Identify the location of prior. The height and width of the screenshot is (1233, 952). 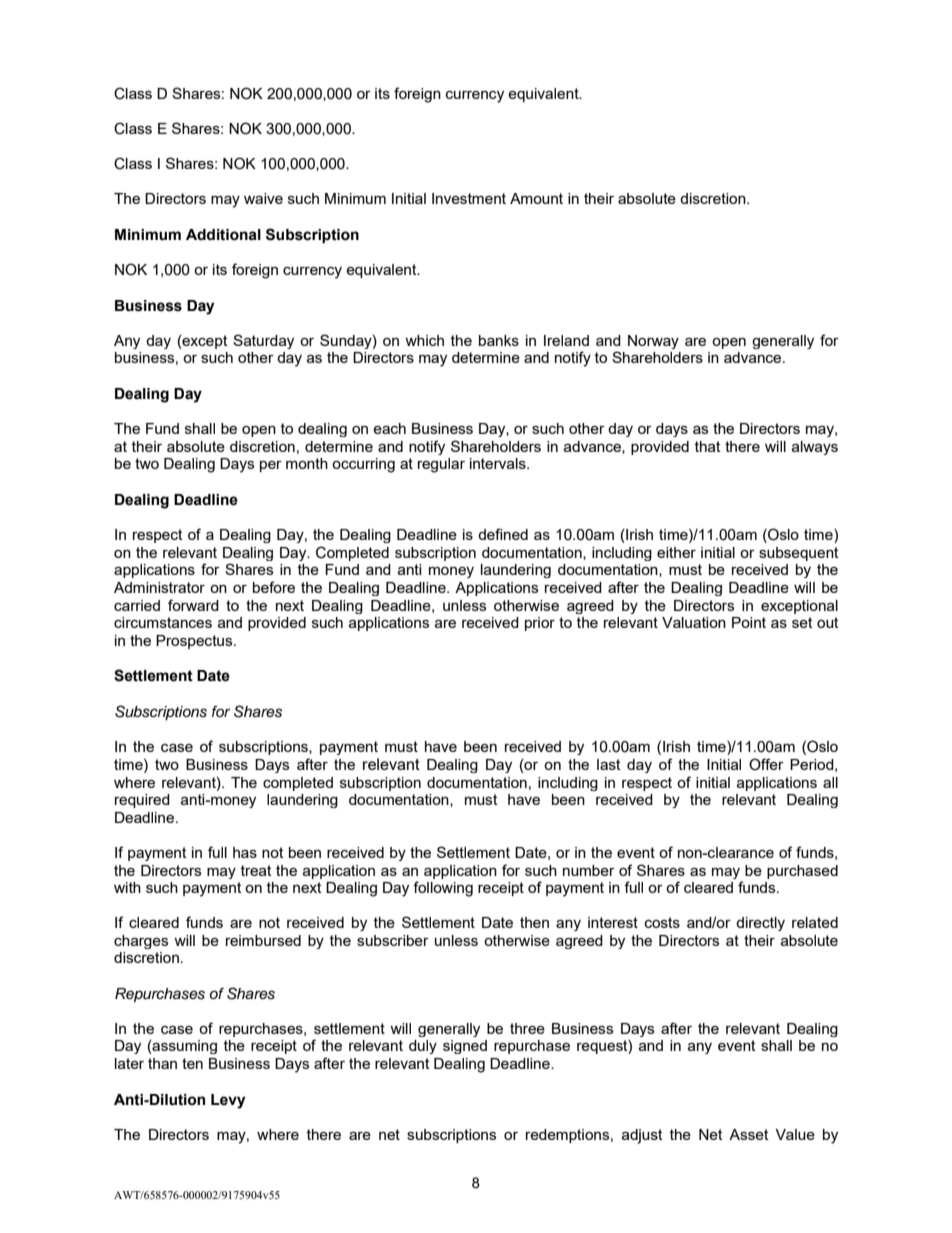
(540, 624).
